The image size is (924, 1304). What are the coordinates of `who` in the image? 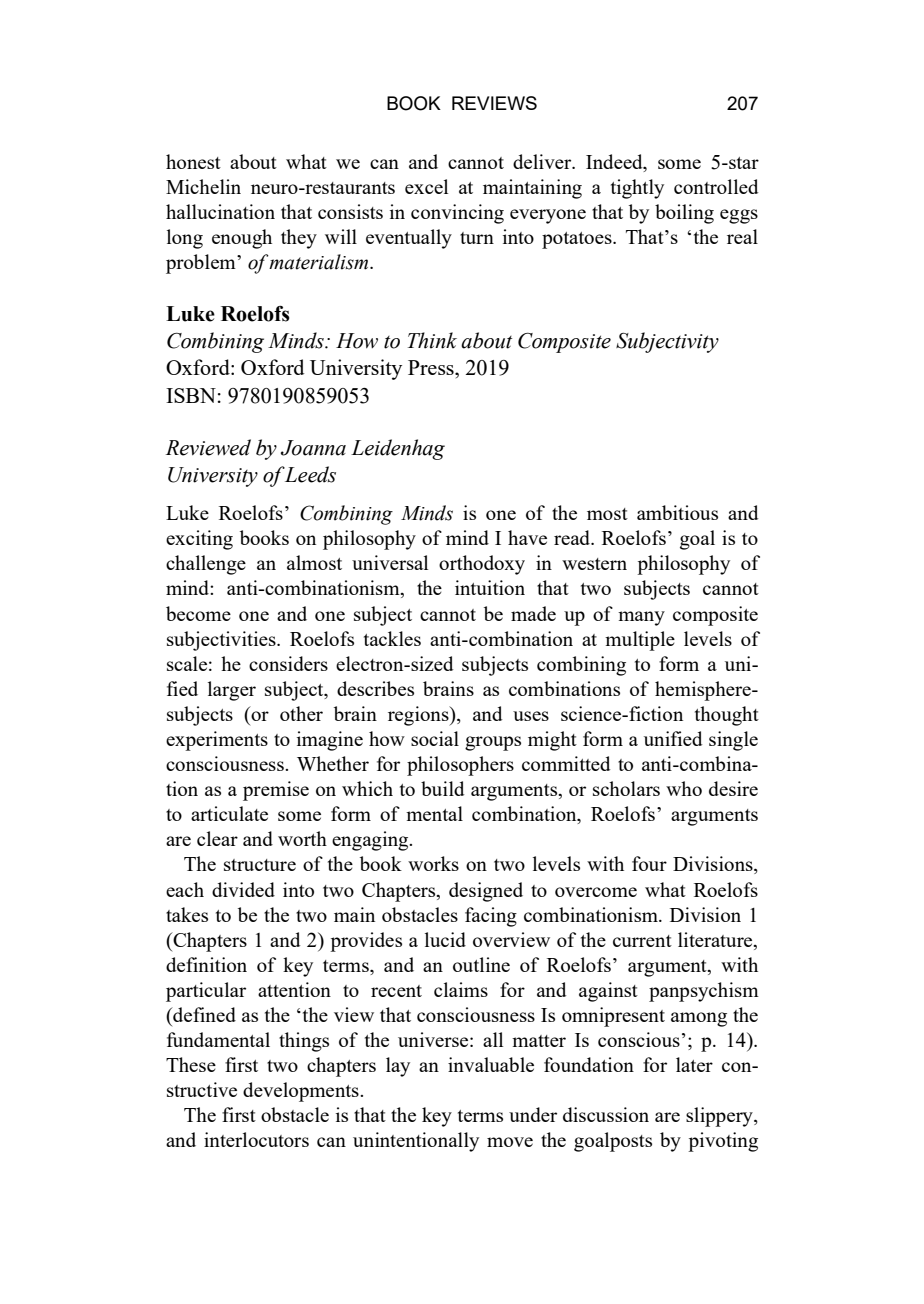 It's located at (684, 788).
